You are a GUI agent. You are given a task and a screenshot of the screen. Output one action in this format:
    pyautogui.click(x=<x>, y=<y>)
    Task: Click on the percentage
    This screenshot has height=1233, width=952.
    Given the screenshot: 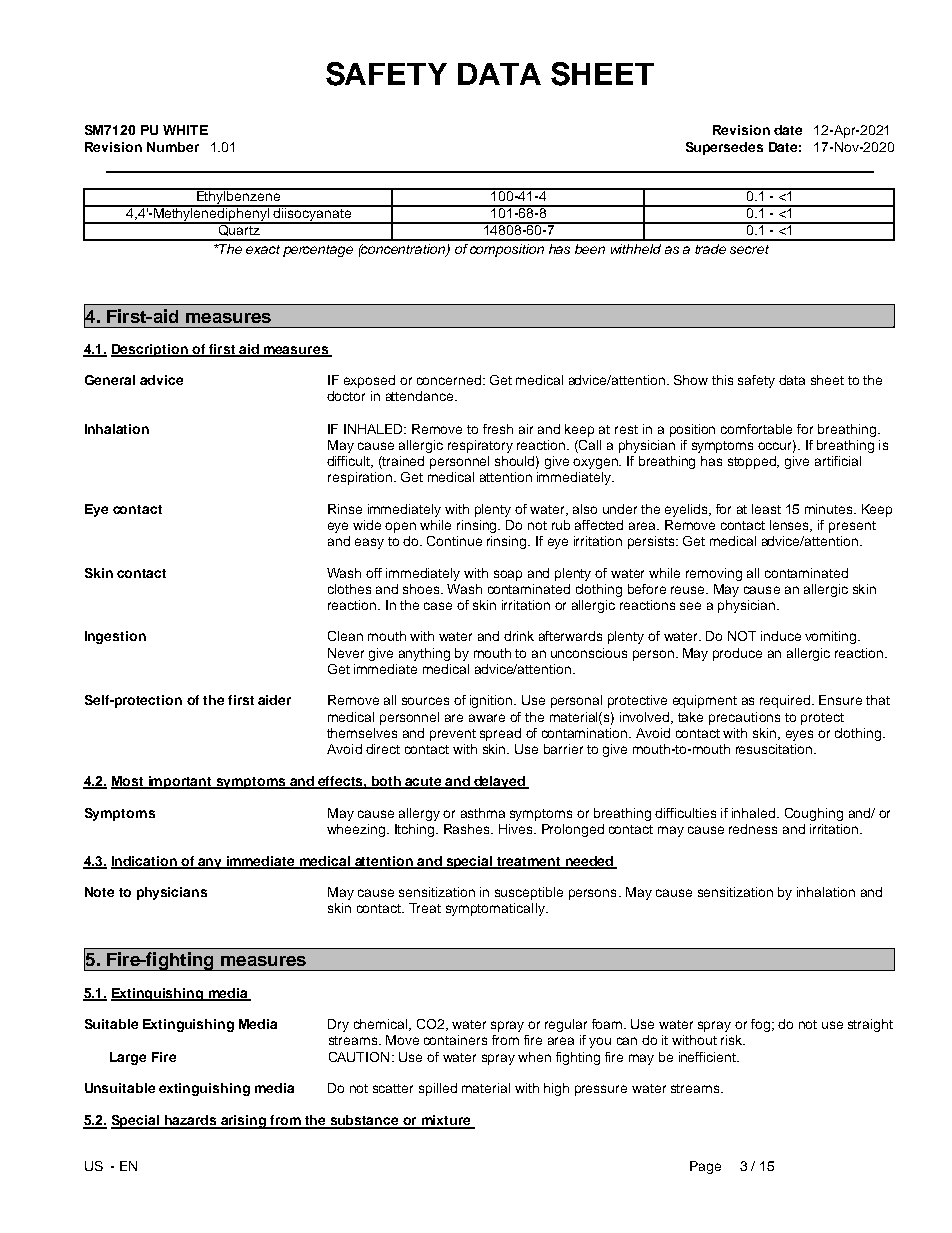 What is the action you would take?
    pyautogui.click(x=318, y=251)
